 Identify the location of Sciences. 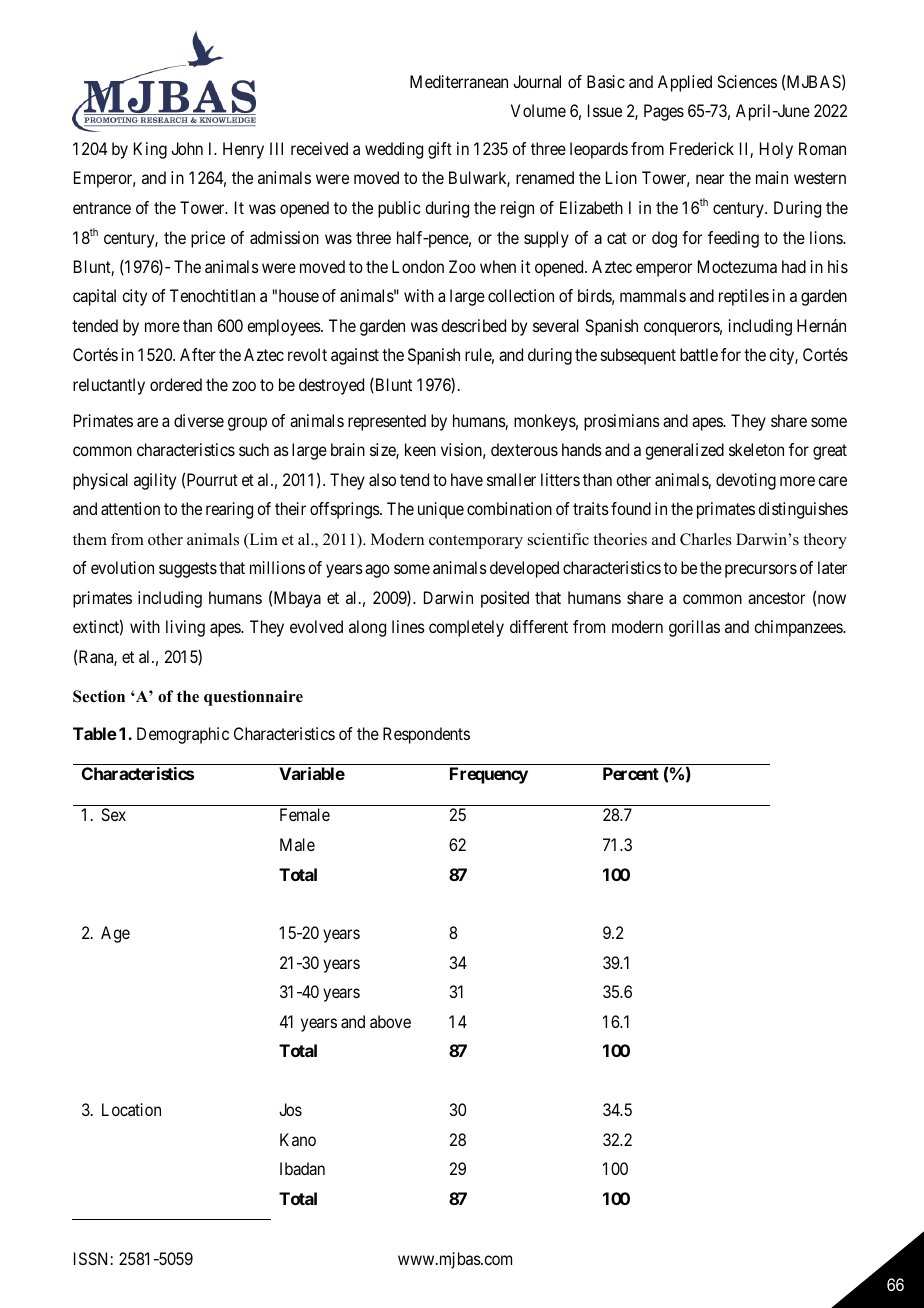
(747, 81).
